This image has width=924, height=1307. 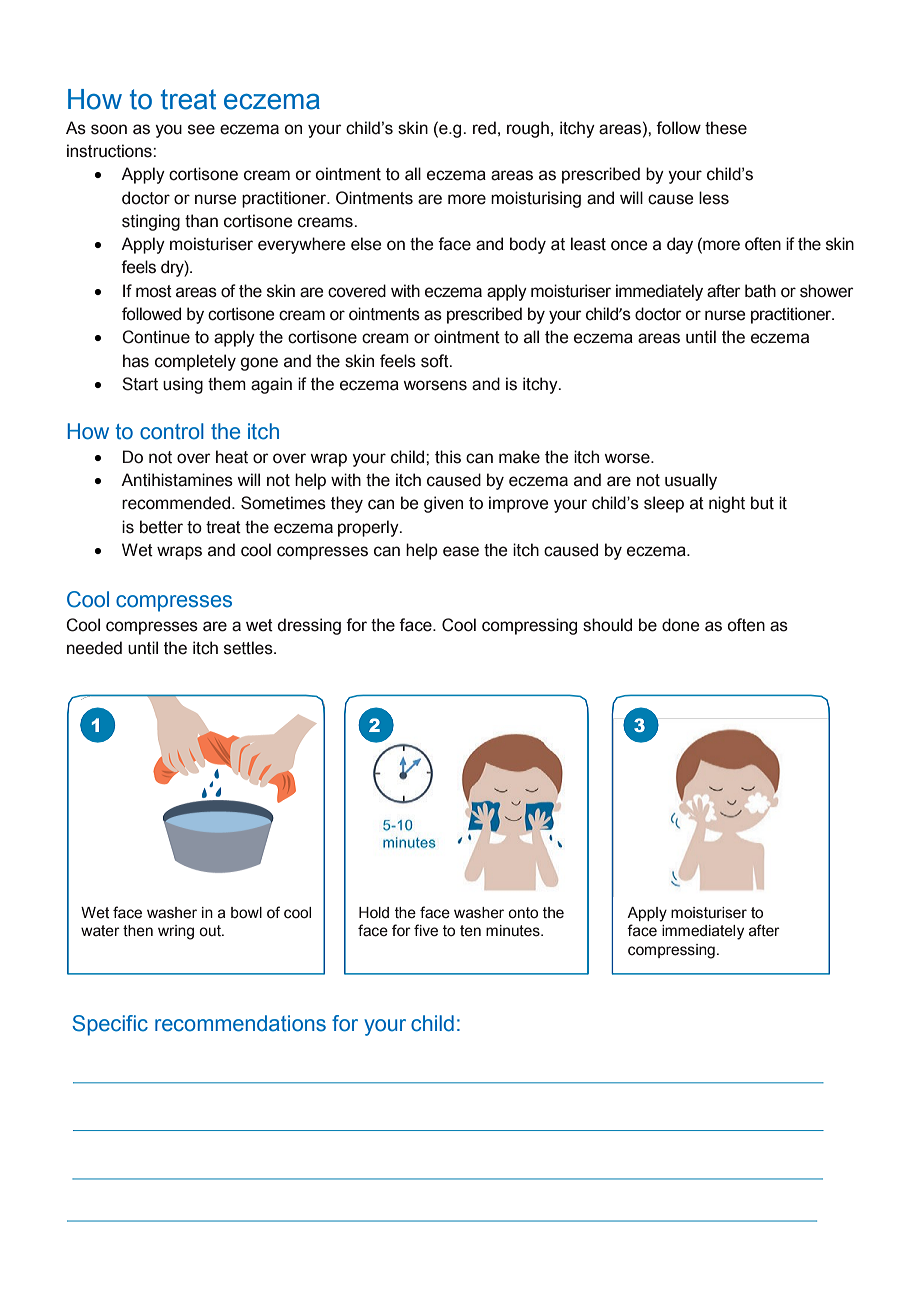 What do you see at coordinates (760, 291) in the image?
I see `bath` at bounding box center [760, 291].
